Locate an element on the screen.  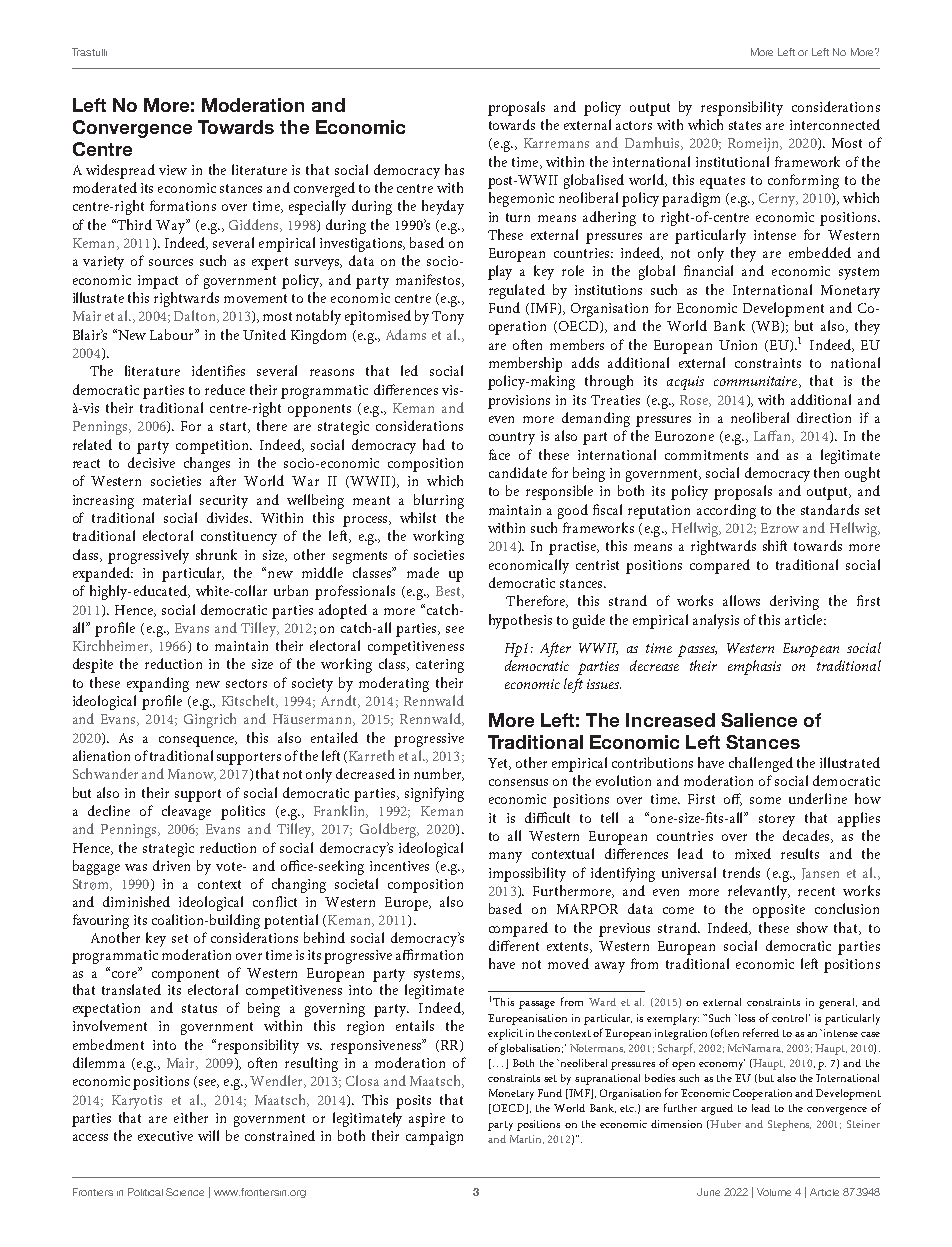
expanding is located at coordinates (158, 684).
